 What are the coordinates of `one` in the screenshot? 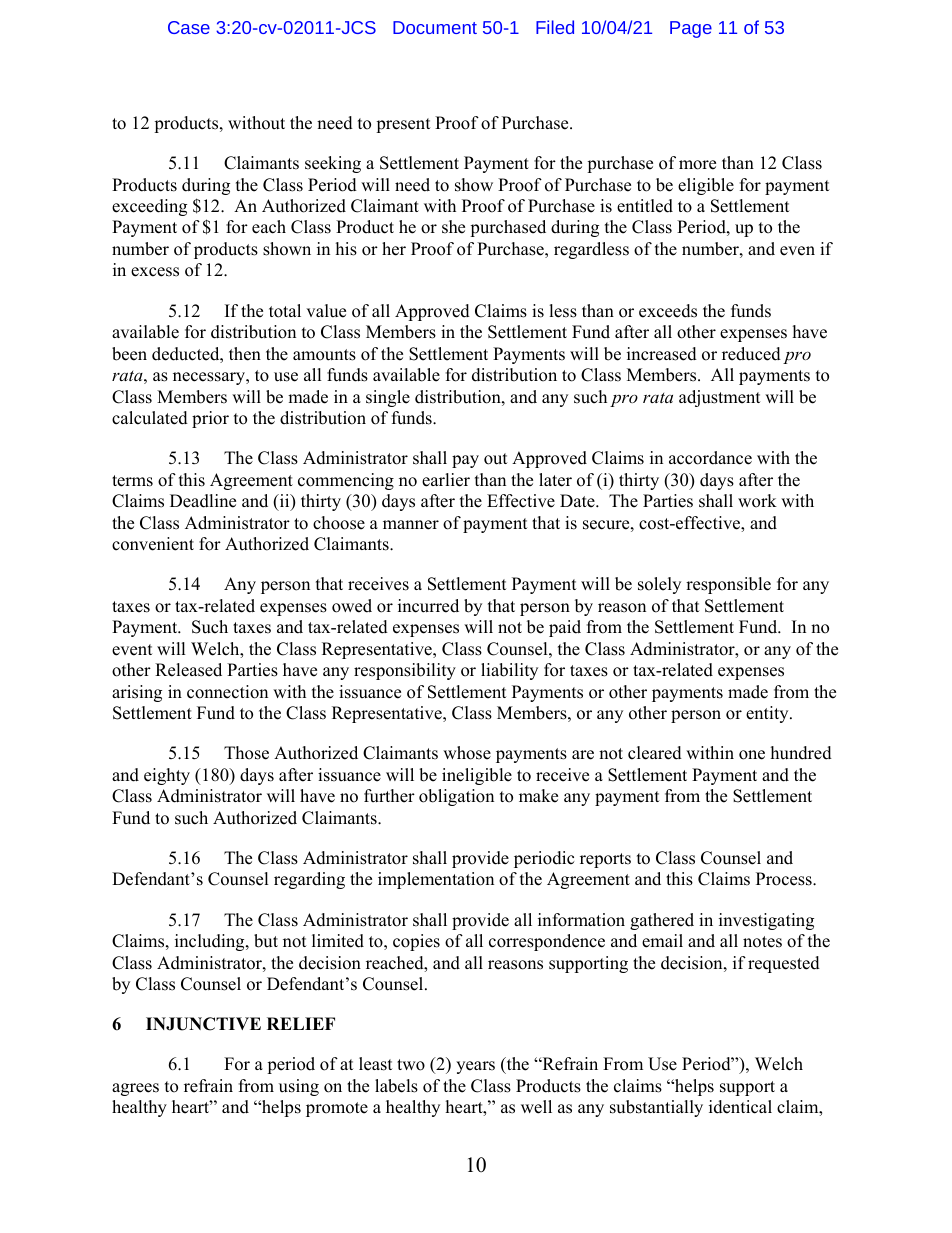 It's located at (752, 755).
